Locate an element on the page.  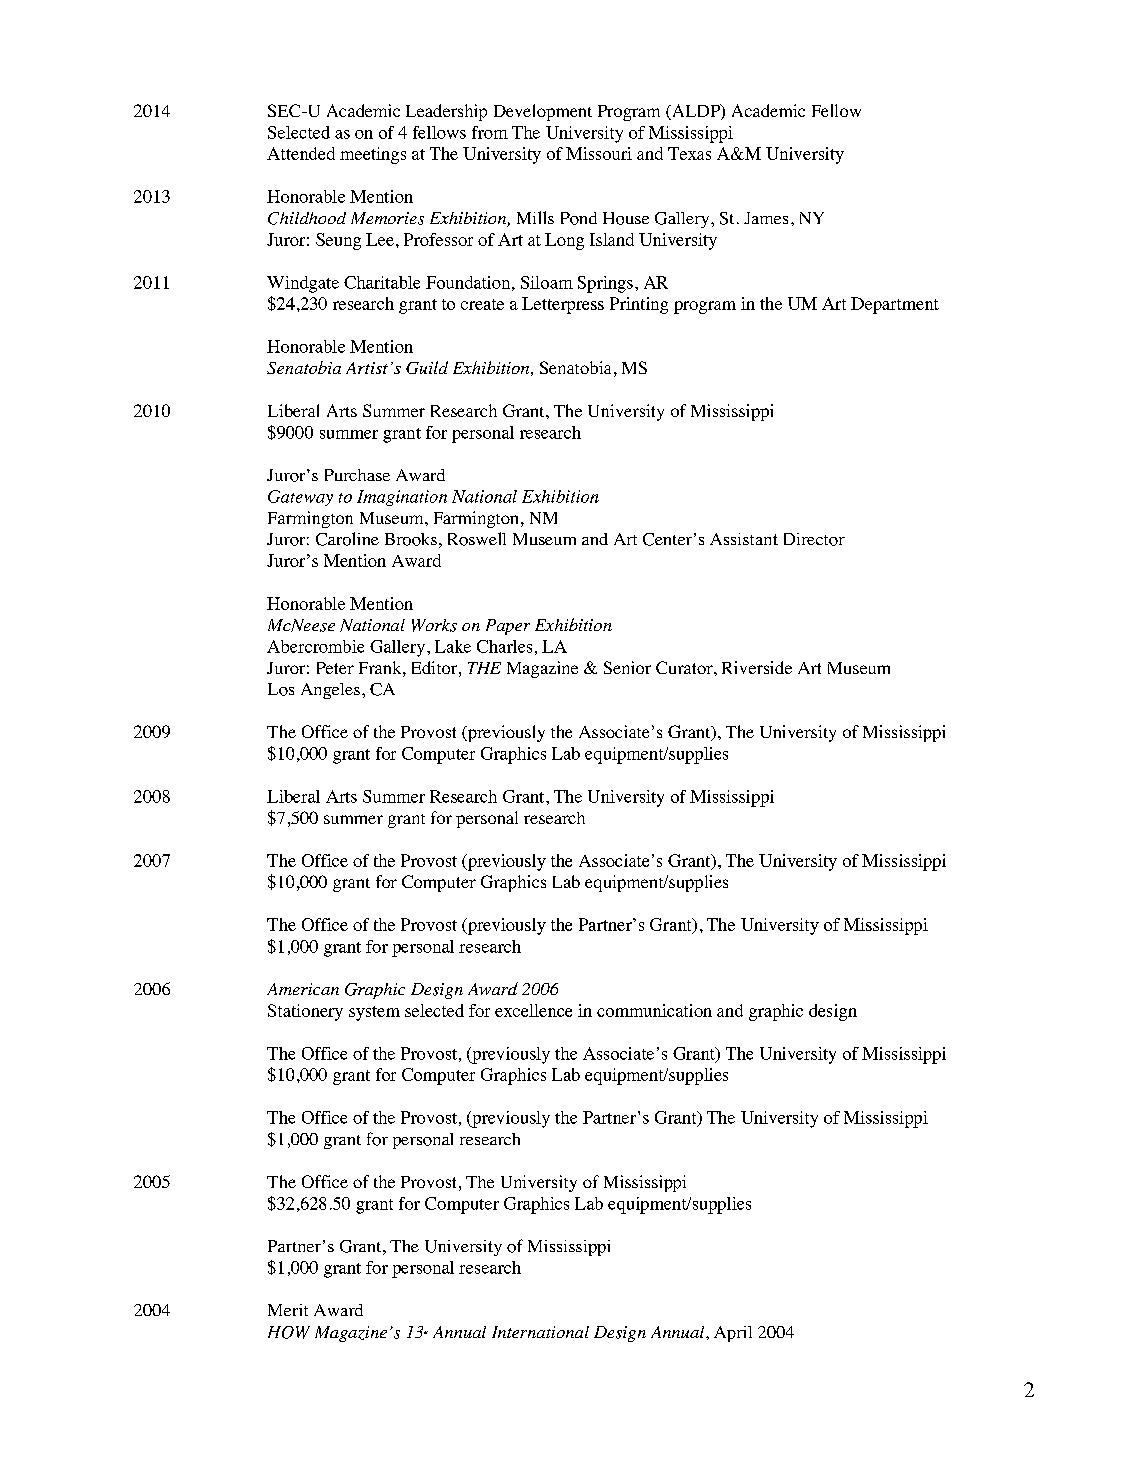
Merit is located at coordinates (288, 1310).
